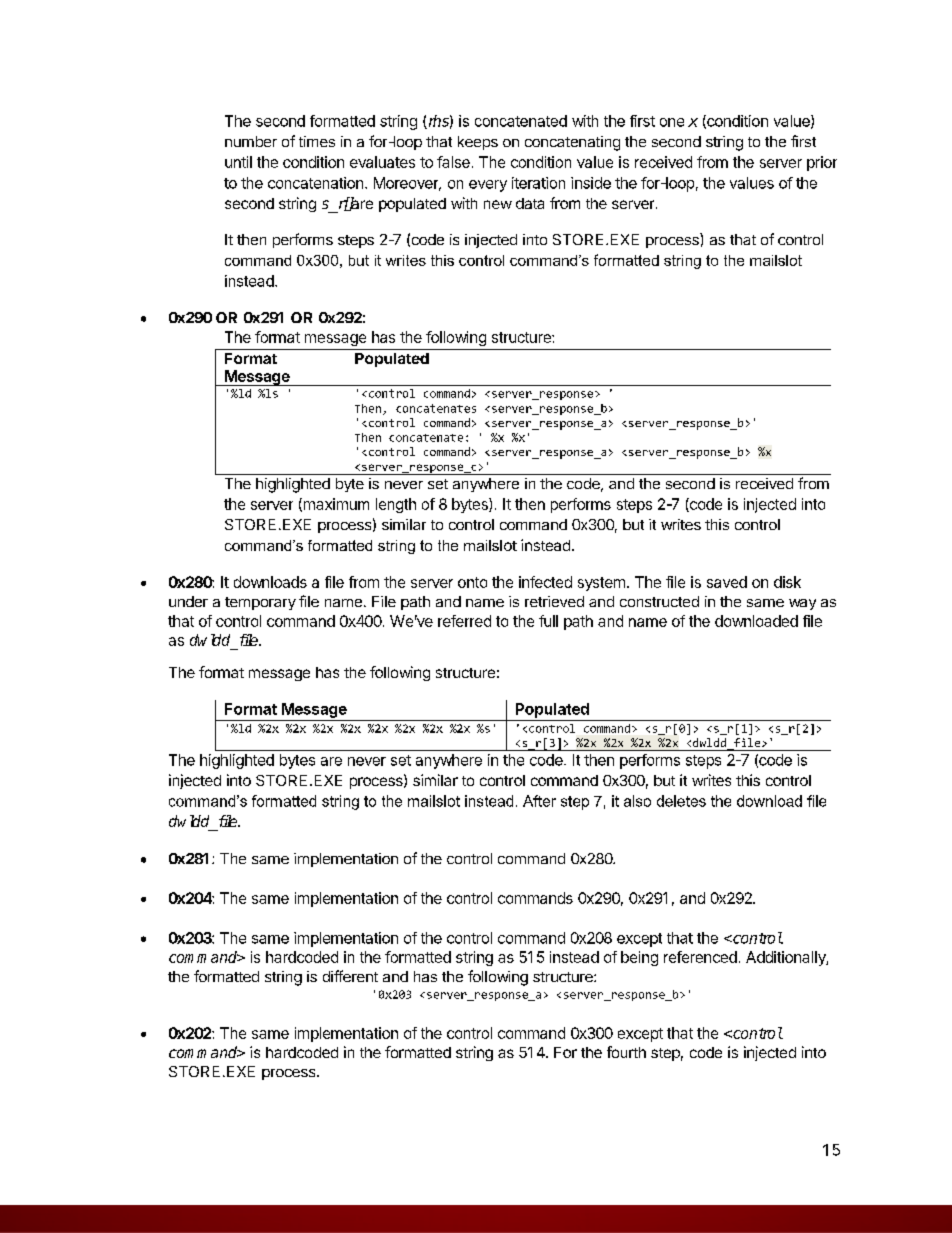 This page has height=1233, width=952. What do you see at coordinates (478, 143) in the page?
I see `keeps` at bounding box center [478, 143].
